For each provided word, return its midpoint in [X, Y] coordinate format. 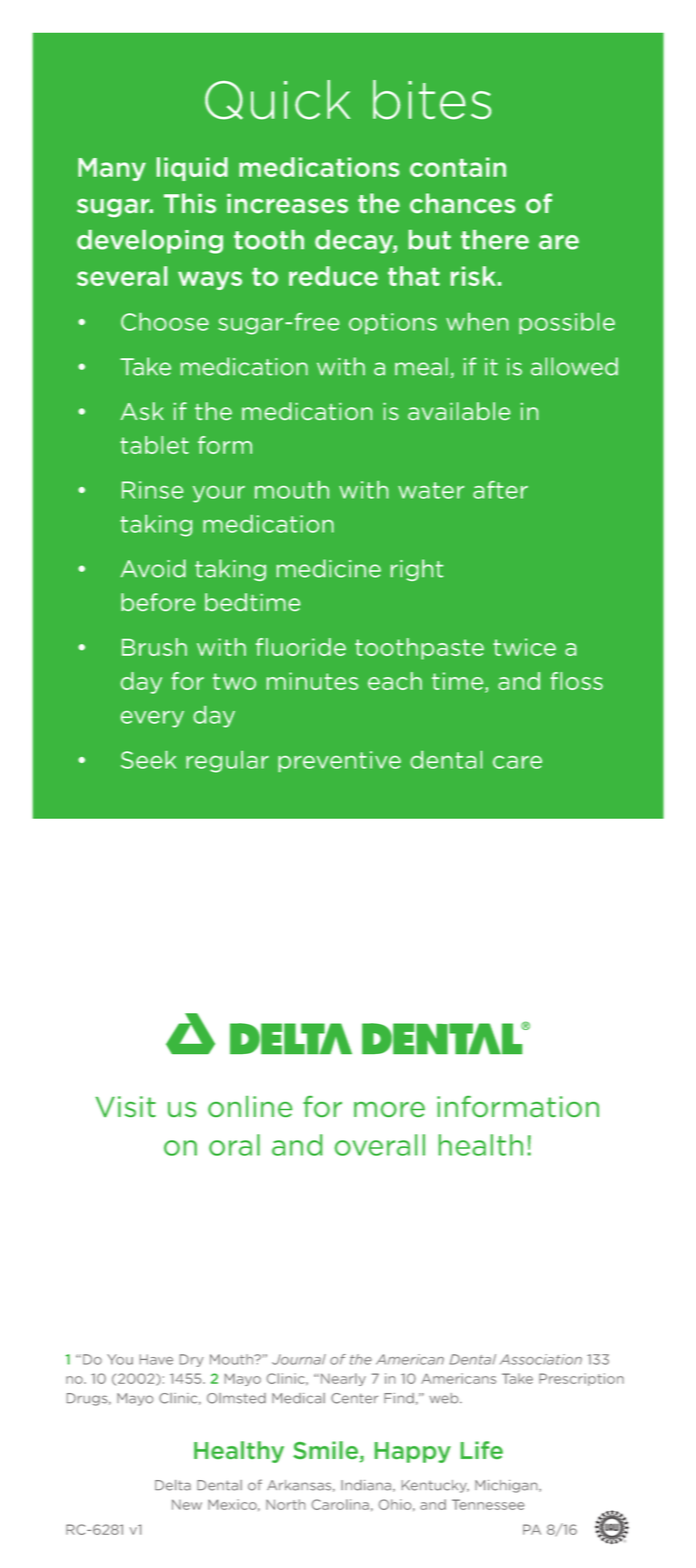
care [517, 762]
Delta [173, 1485]
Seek [148, 760]
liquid [192, 169]
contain [458, 167]
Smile [325, 1450]
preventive [339, 761]
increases [287, 203]
